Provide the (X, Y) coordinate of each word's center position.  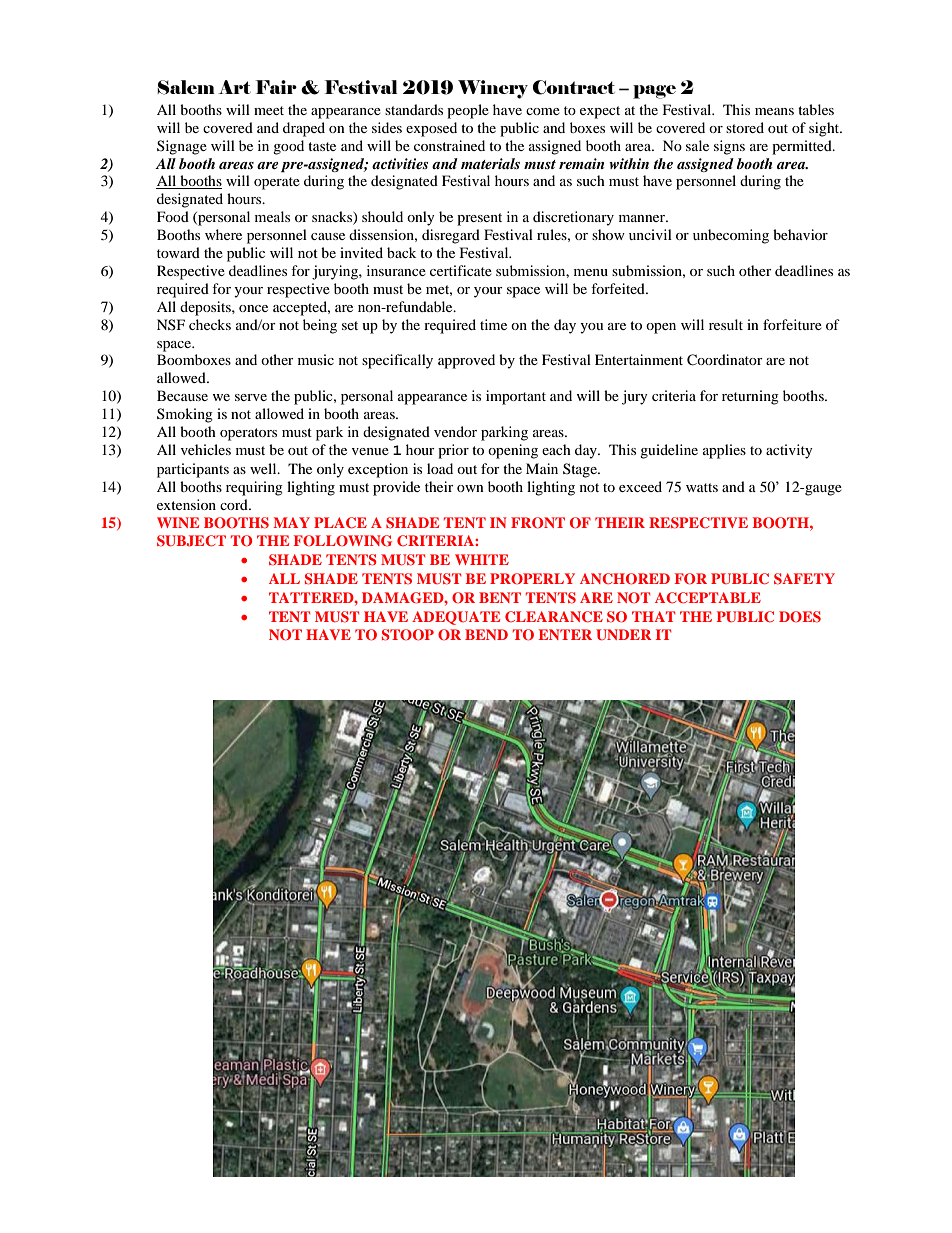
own (470, 488)
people (468, 111)
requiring (254, 488)
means (774, 111)
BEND (486, 634)
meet (269, 110)
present (479, 219)
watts (702, 487)
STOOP (408, 635)
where (223, 234)
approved (466, 361)
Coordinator (725, 360)
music (316, 359)
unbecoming (731, 236)
